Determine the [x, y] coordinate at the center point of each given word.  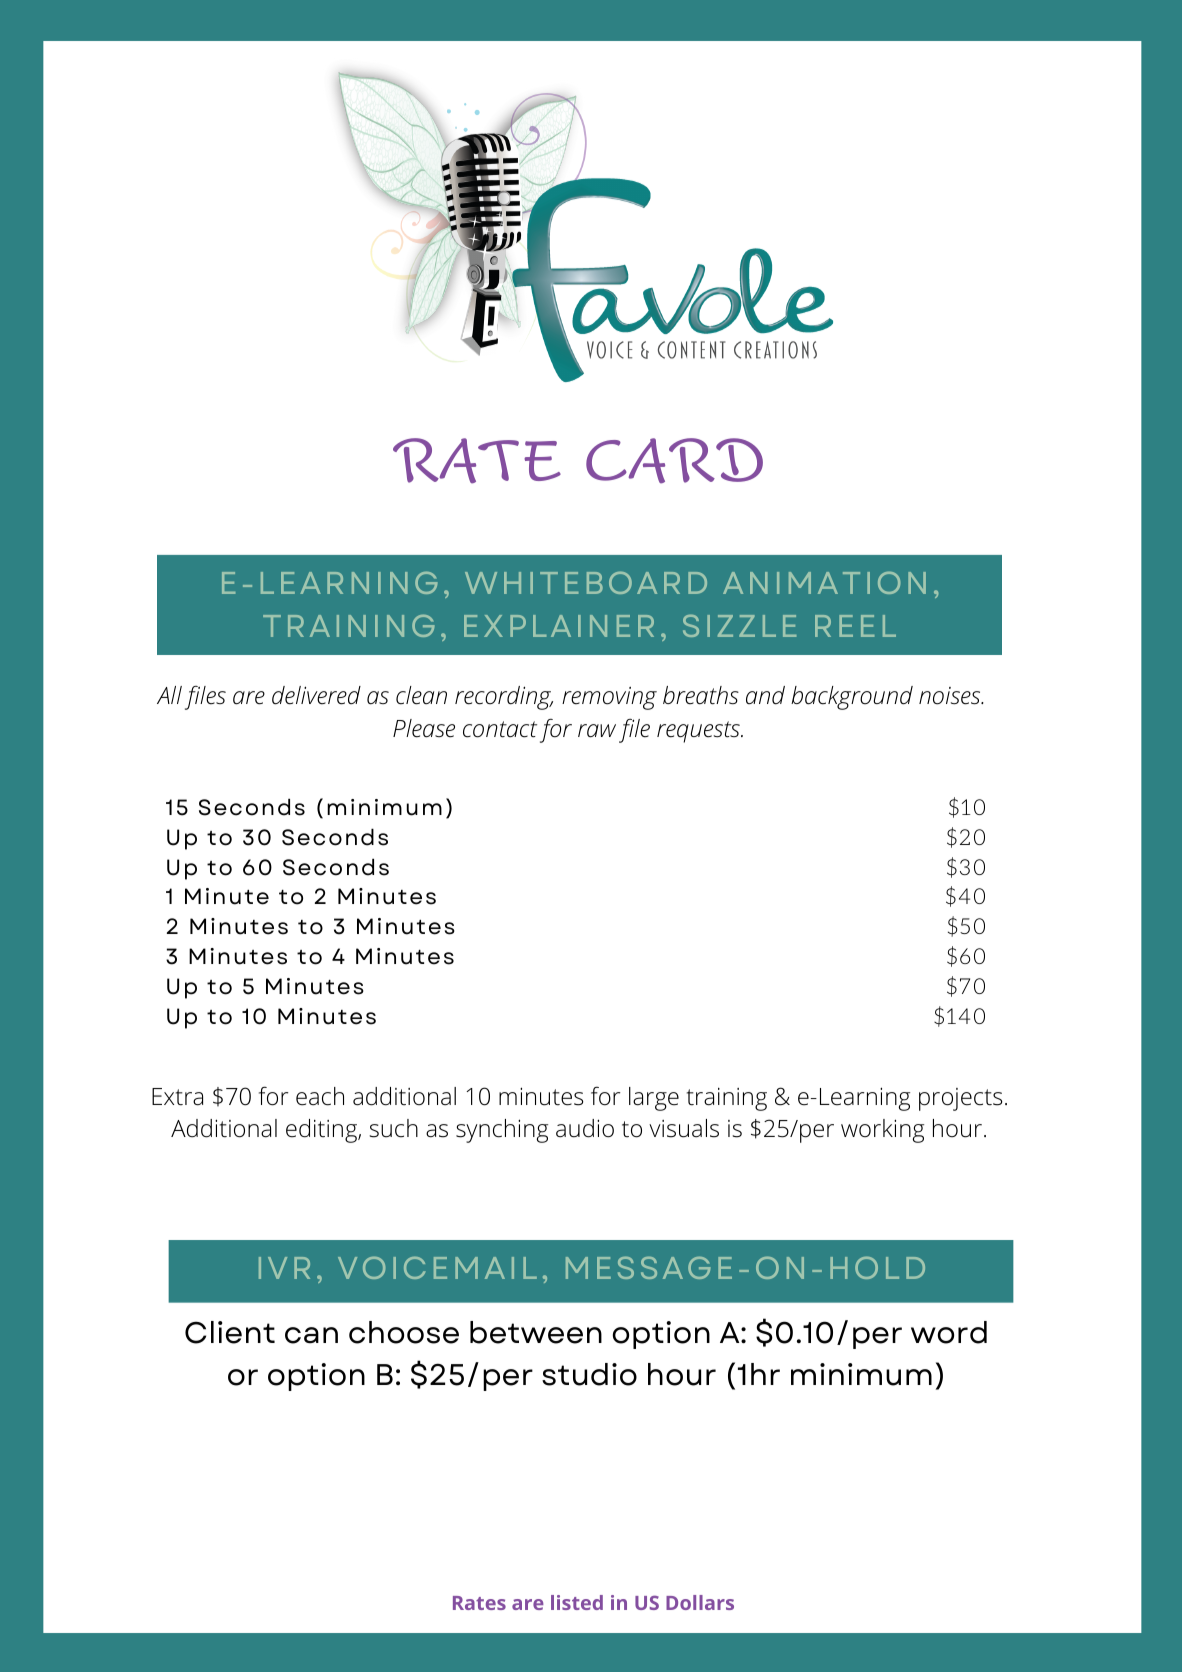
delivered [316, 695]
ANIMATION [824, 583]
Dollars [700, 1602]
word [949, 1332]
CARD [674, 461]
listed [577, 1602]
